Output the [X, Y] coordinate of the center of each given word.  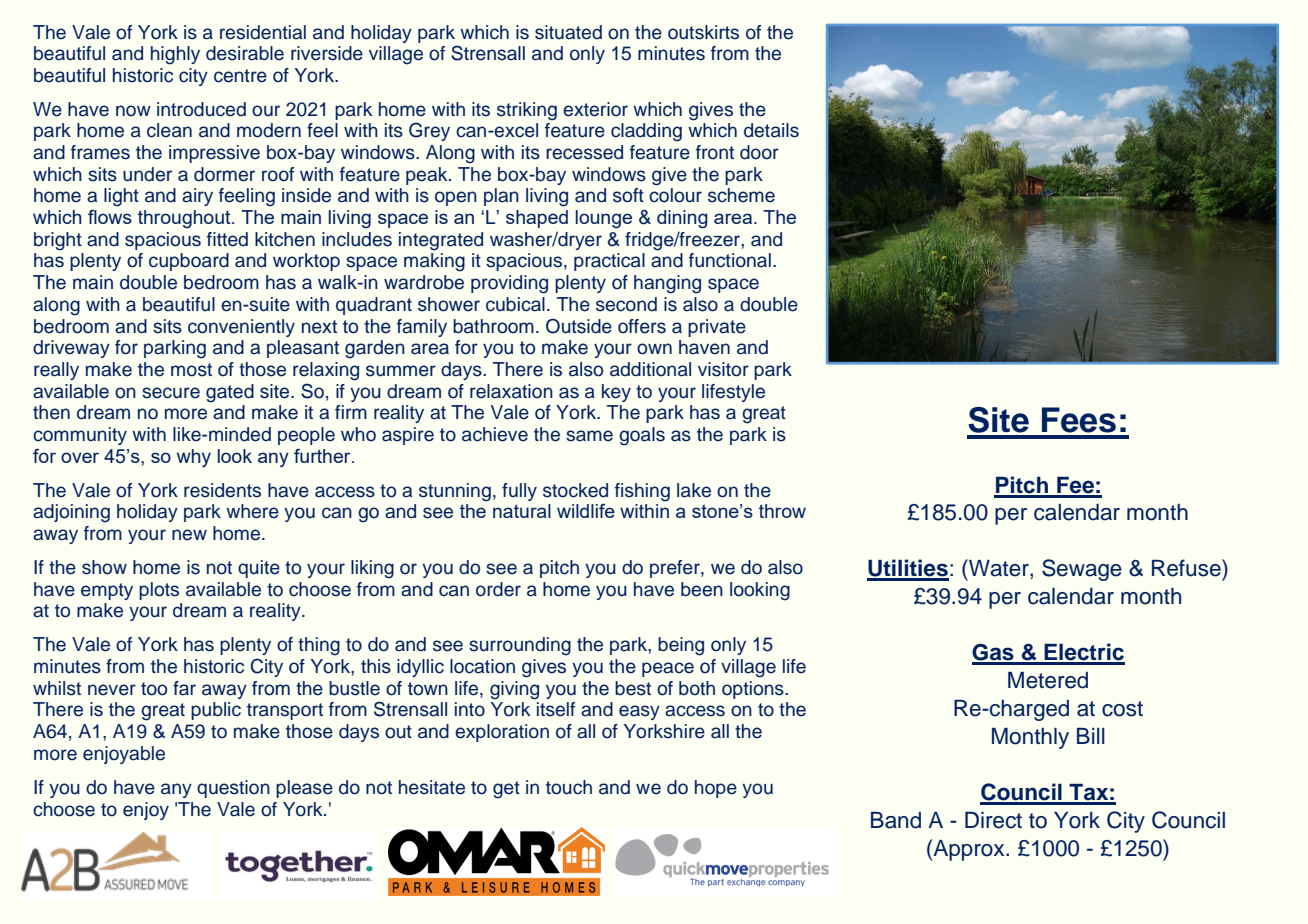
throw [782, 511]
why [194, 458]
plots [159, 591]
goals [642, 436]
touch [569, 787]
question [233, 789]
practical [609, 262]
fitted [227, 239]
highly [175, 55]
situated [568, 32]
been [702, 589]
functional [730, 260]
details [771, 130]
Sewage [1082, 570]
